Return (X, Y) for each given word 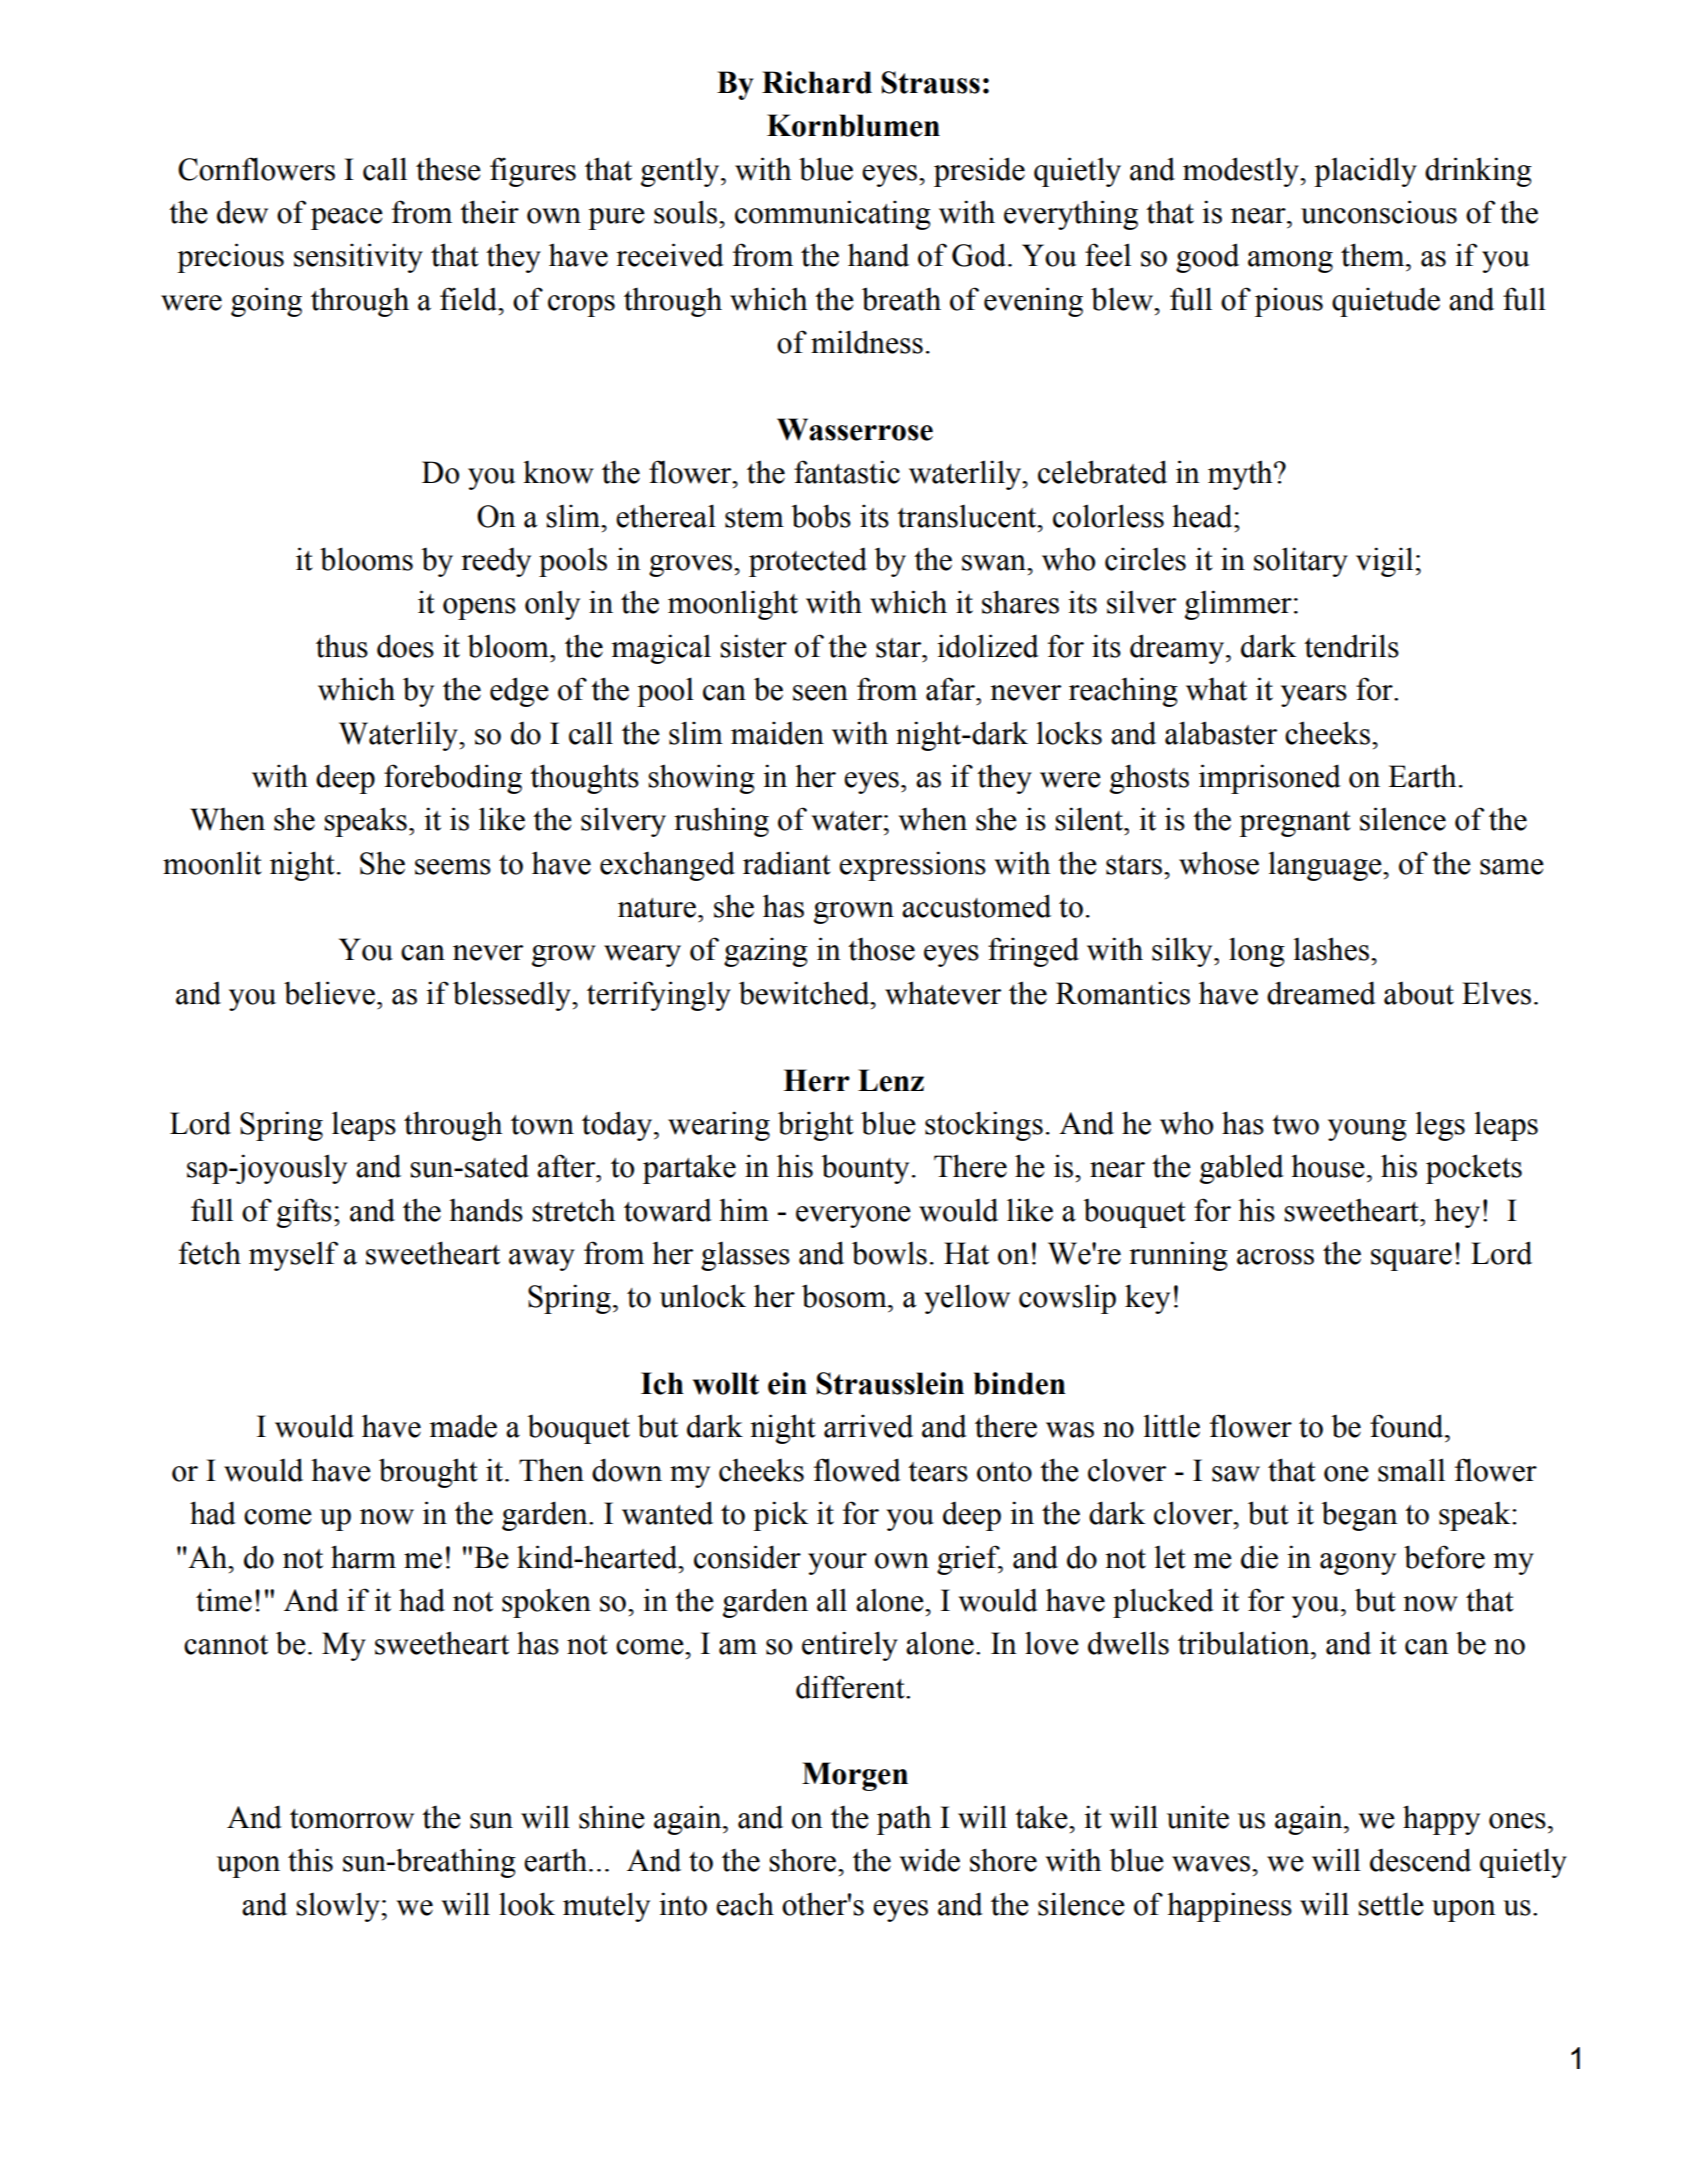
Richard (817, 82)
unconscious (1379, 212)
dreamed (1321, 993)
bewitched (805, 993)
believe (329, 993)
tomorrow (352, 1819)
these (448, 169)
